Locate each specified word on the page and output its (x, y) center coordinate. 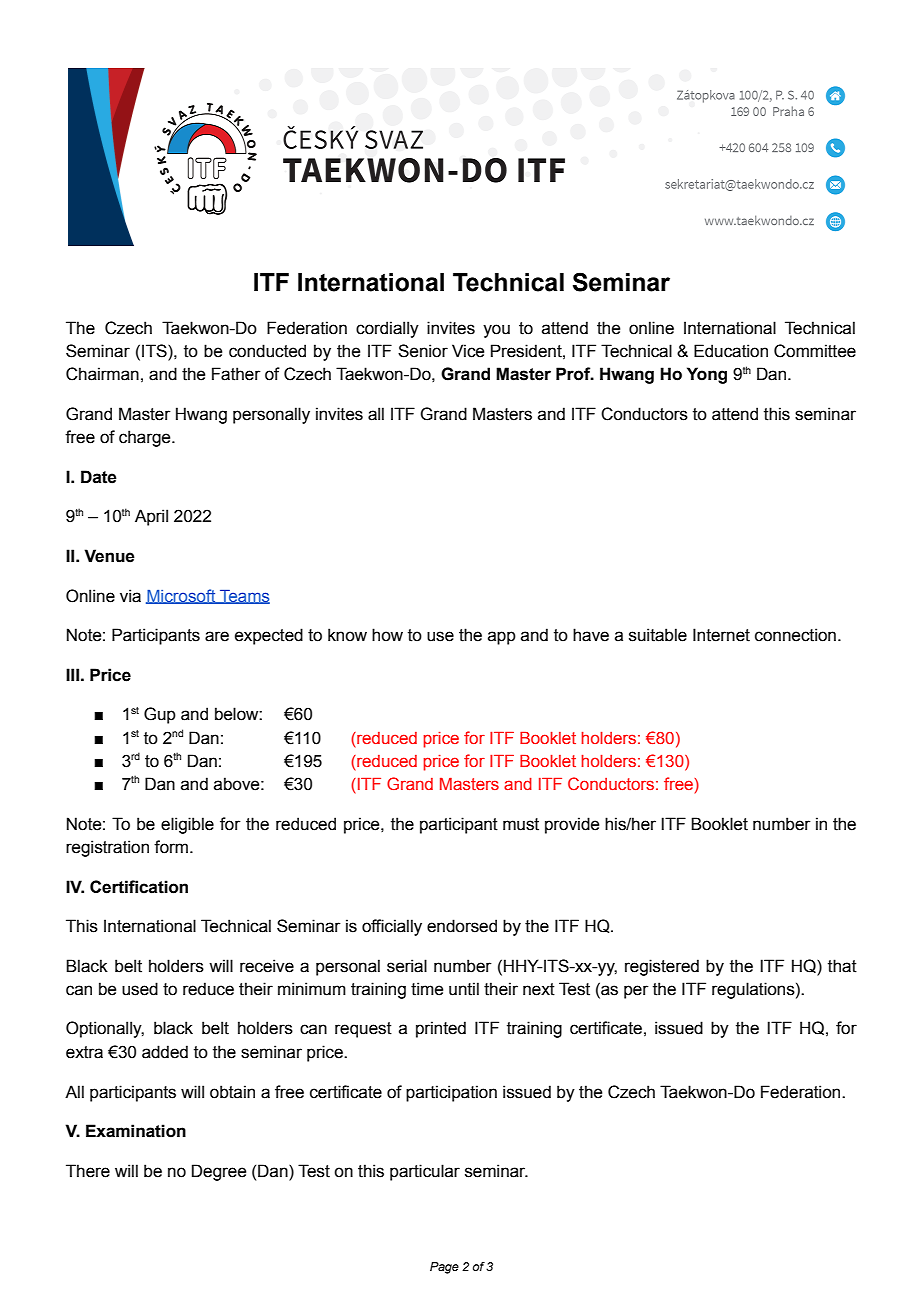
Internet (721, 635)
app (502, 638)
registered (662, 967)
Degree (219, 1172)
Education (731, 351)
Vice (468, 351)
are (217, 636)
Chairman (102, 374)
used (140, 989)
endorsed (462, 926)
